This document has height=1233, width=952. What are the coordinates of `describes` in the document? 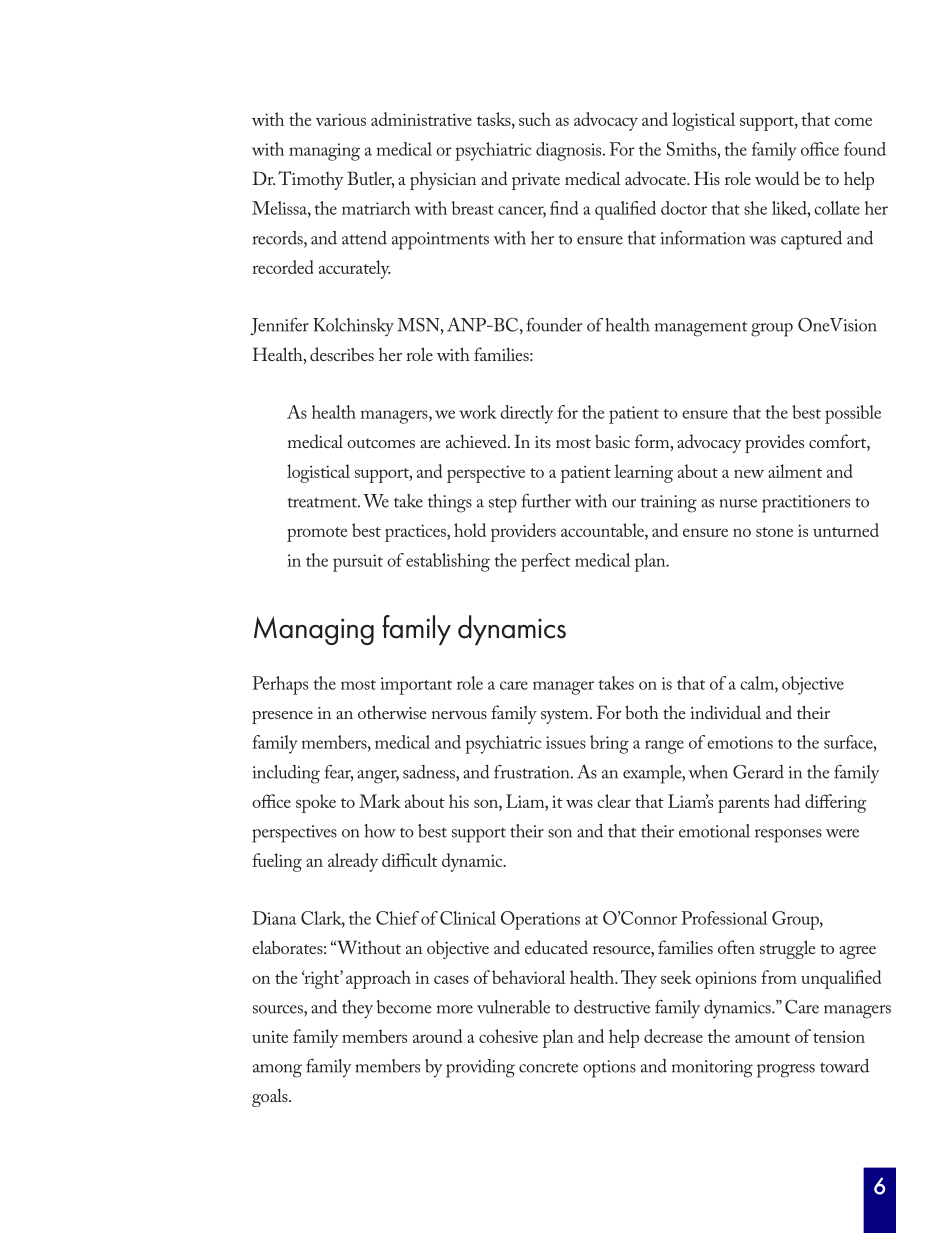 It's located at (342, 354).
